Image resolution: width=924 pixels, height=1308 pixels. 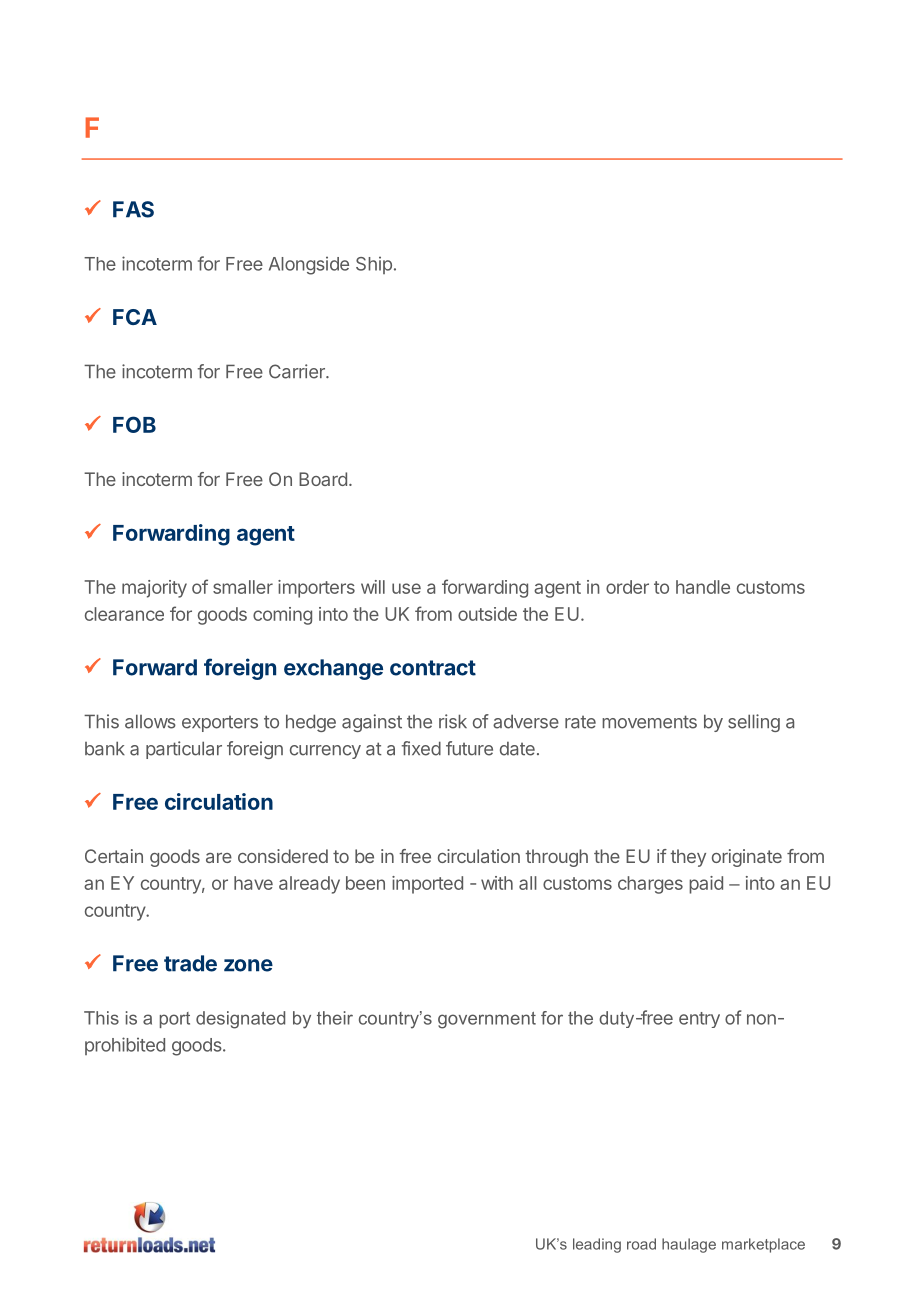 I want to click on Alongside, so click(x=309, y=266).
